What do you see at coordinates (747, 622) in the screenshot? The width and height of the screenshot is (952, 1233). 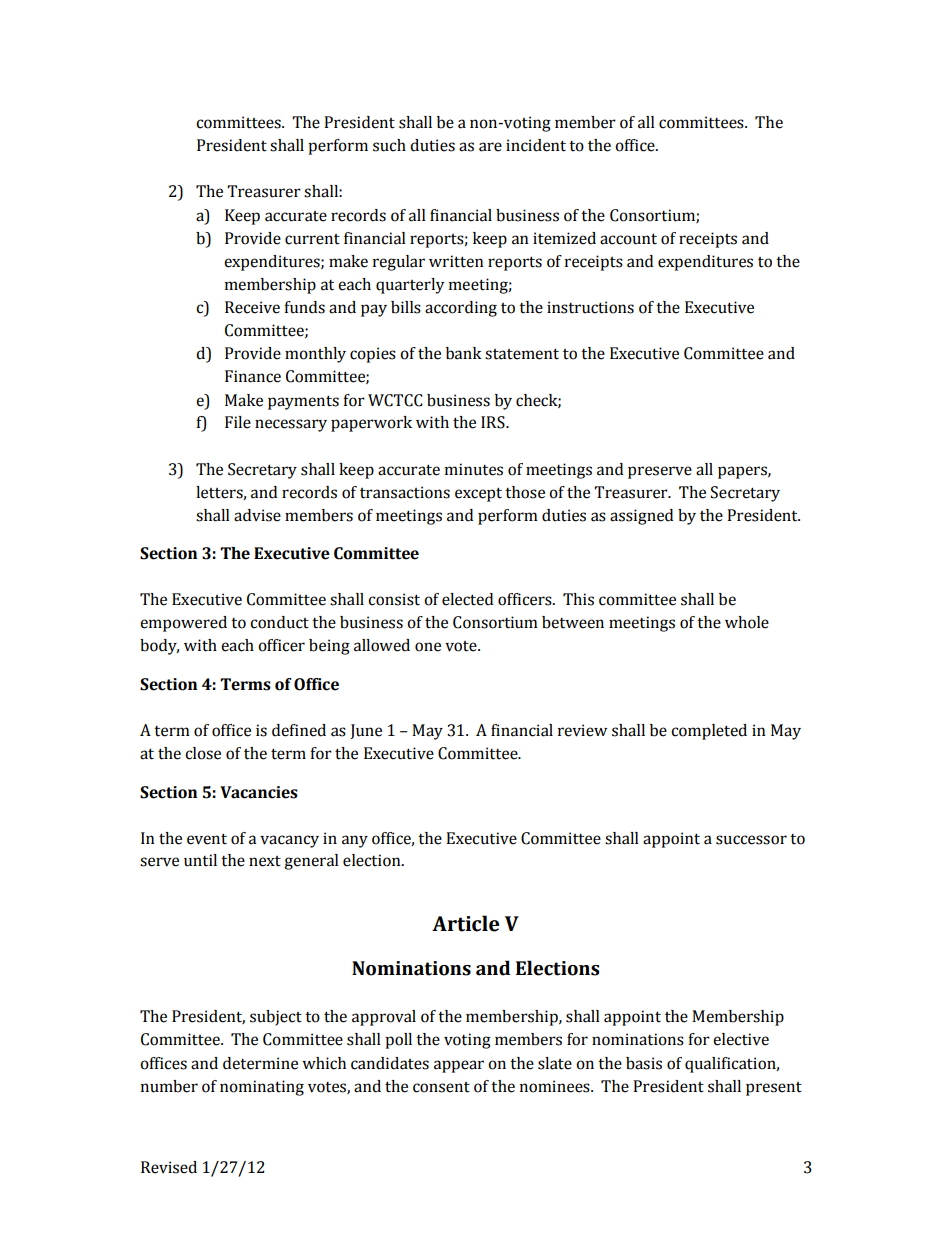 I see `whole` at bounding box center [747, 622].
